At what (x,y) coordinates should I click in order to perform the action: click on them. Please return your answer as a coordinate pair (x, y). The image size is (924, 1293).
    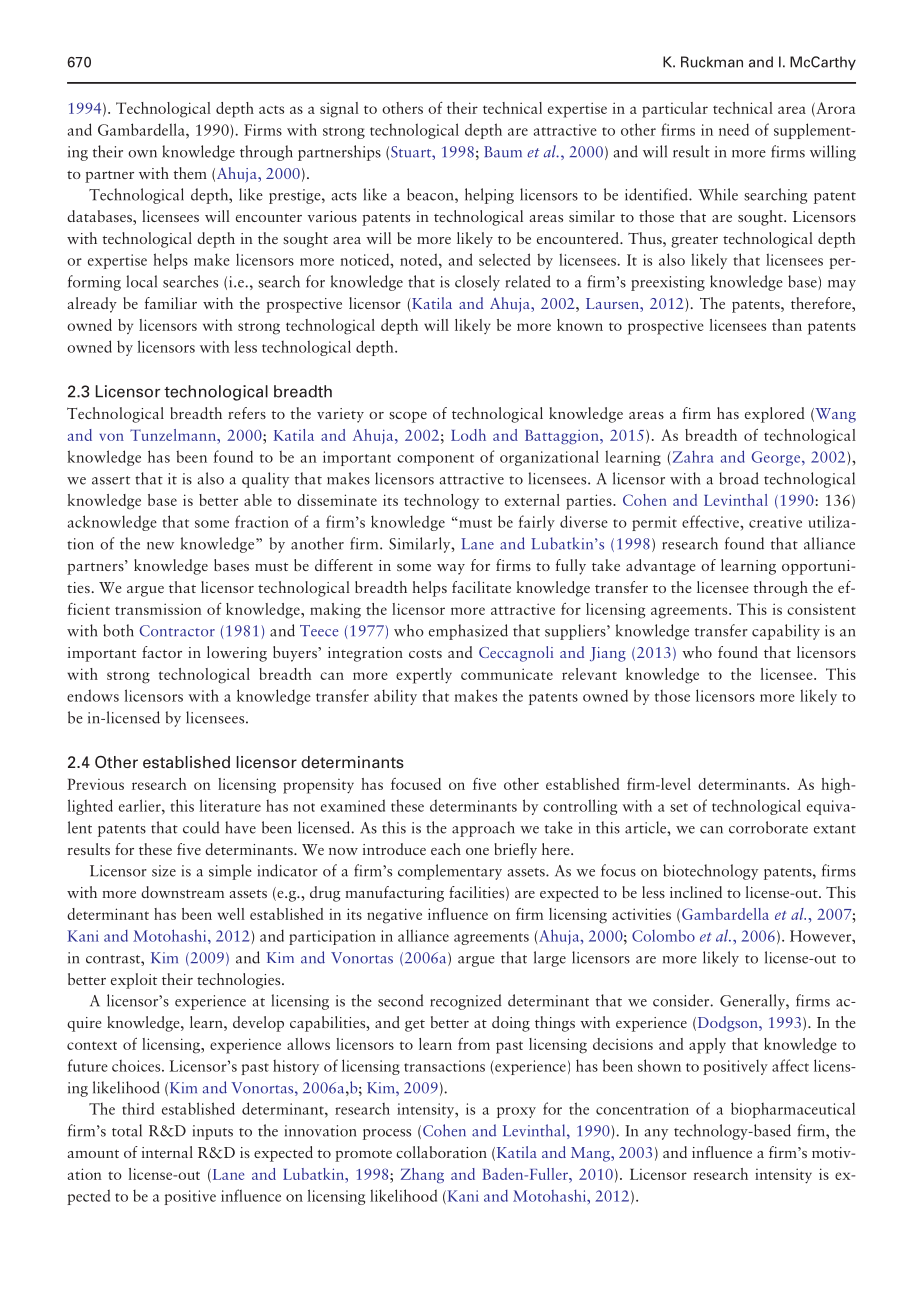
    Looking at the image, I should click on (190, 173).
